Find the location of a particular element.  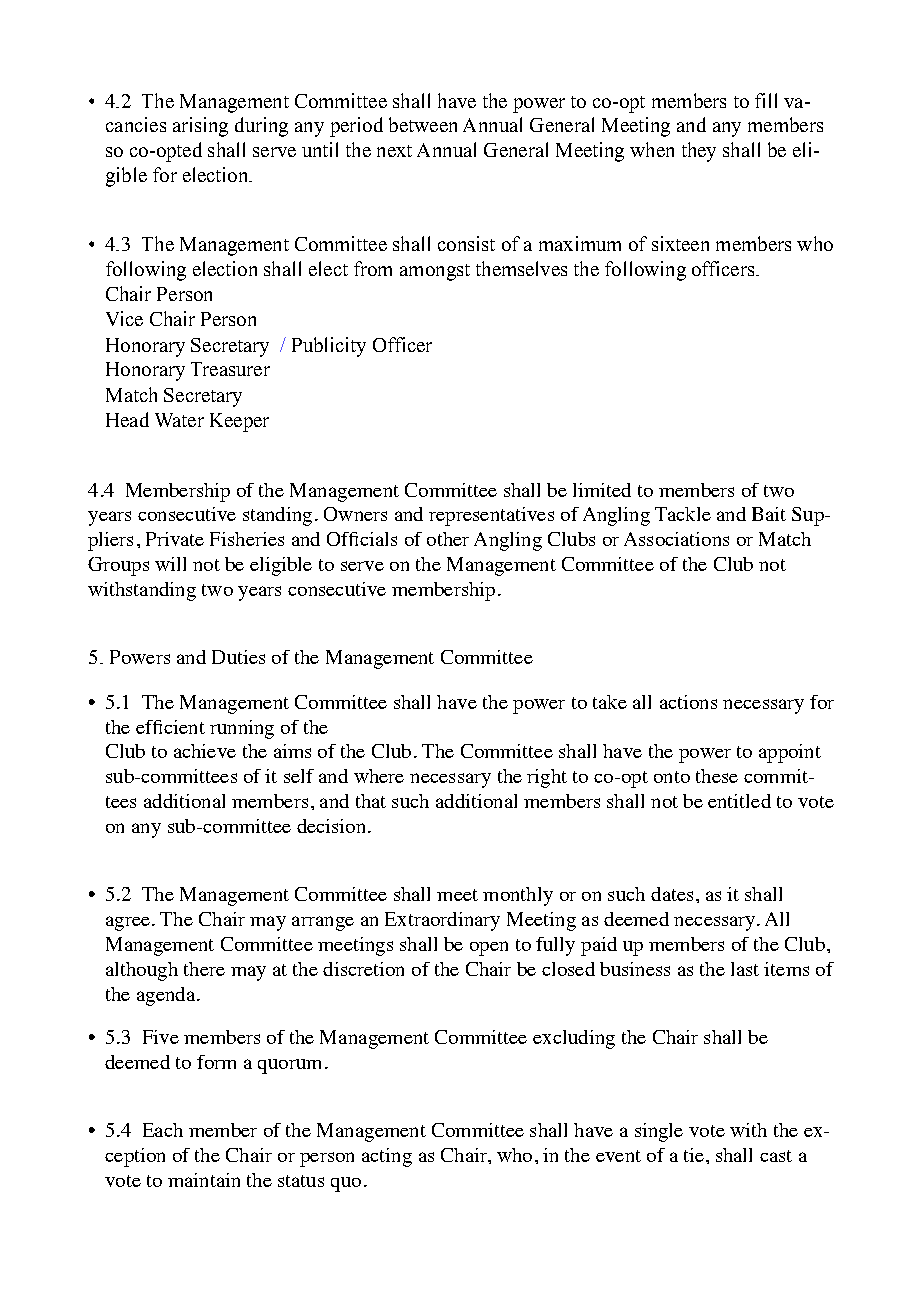

Publicity is located at coordinates (329, 347).
